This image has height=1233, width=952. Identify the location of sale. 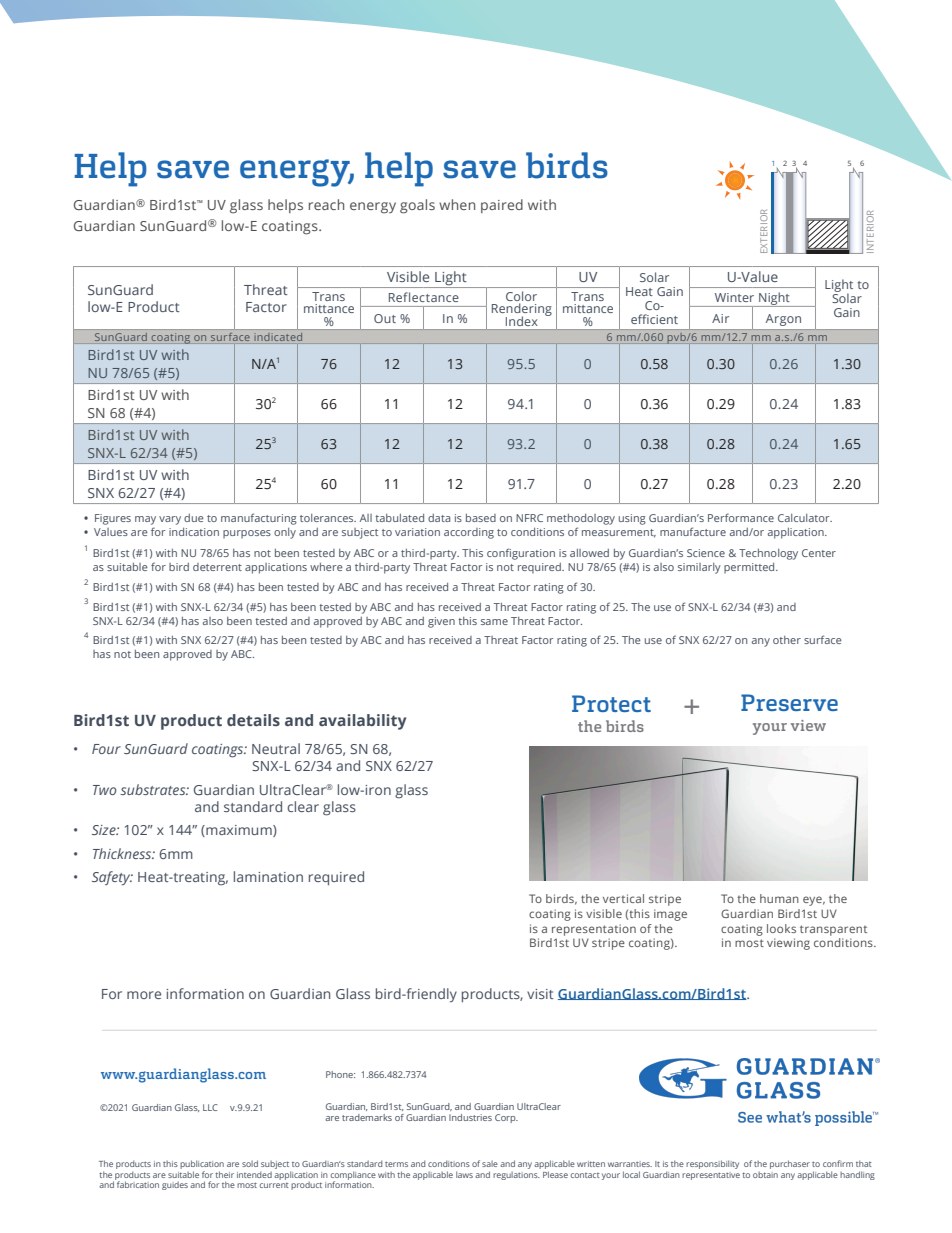
(490, 1164).
